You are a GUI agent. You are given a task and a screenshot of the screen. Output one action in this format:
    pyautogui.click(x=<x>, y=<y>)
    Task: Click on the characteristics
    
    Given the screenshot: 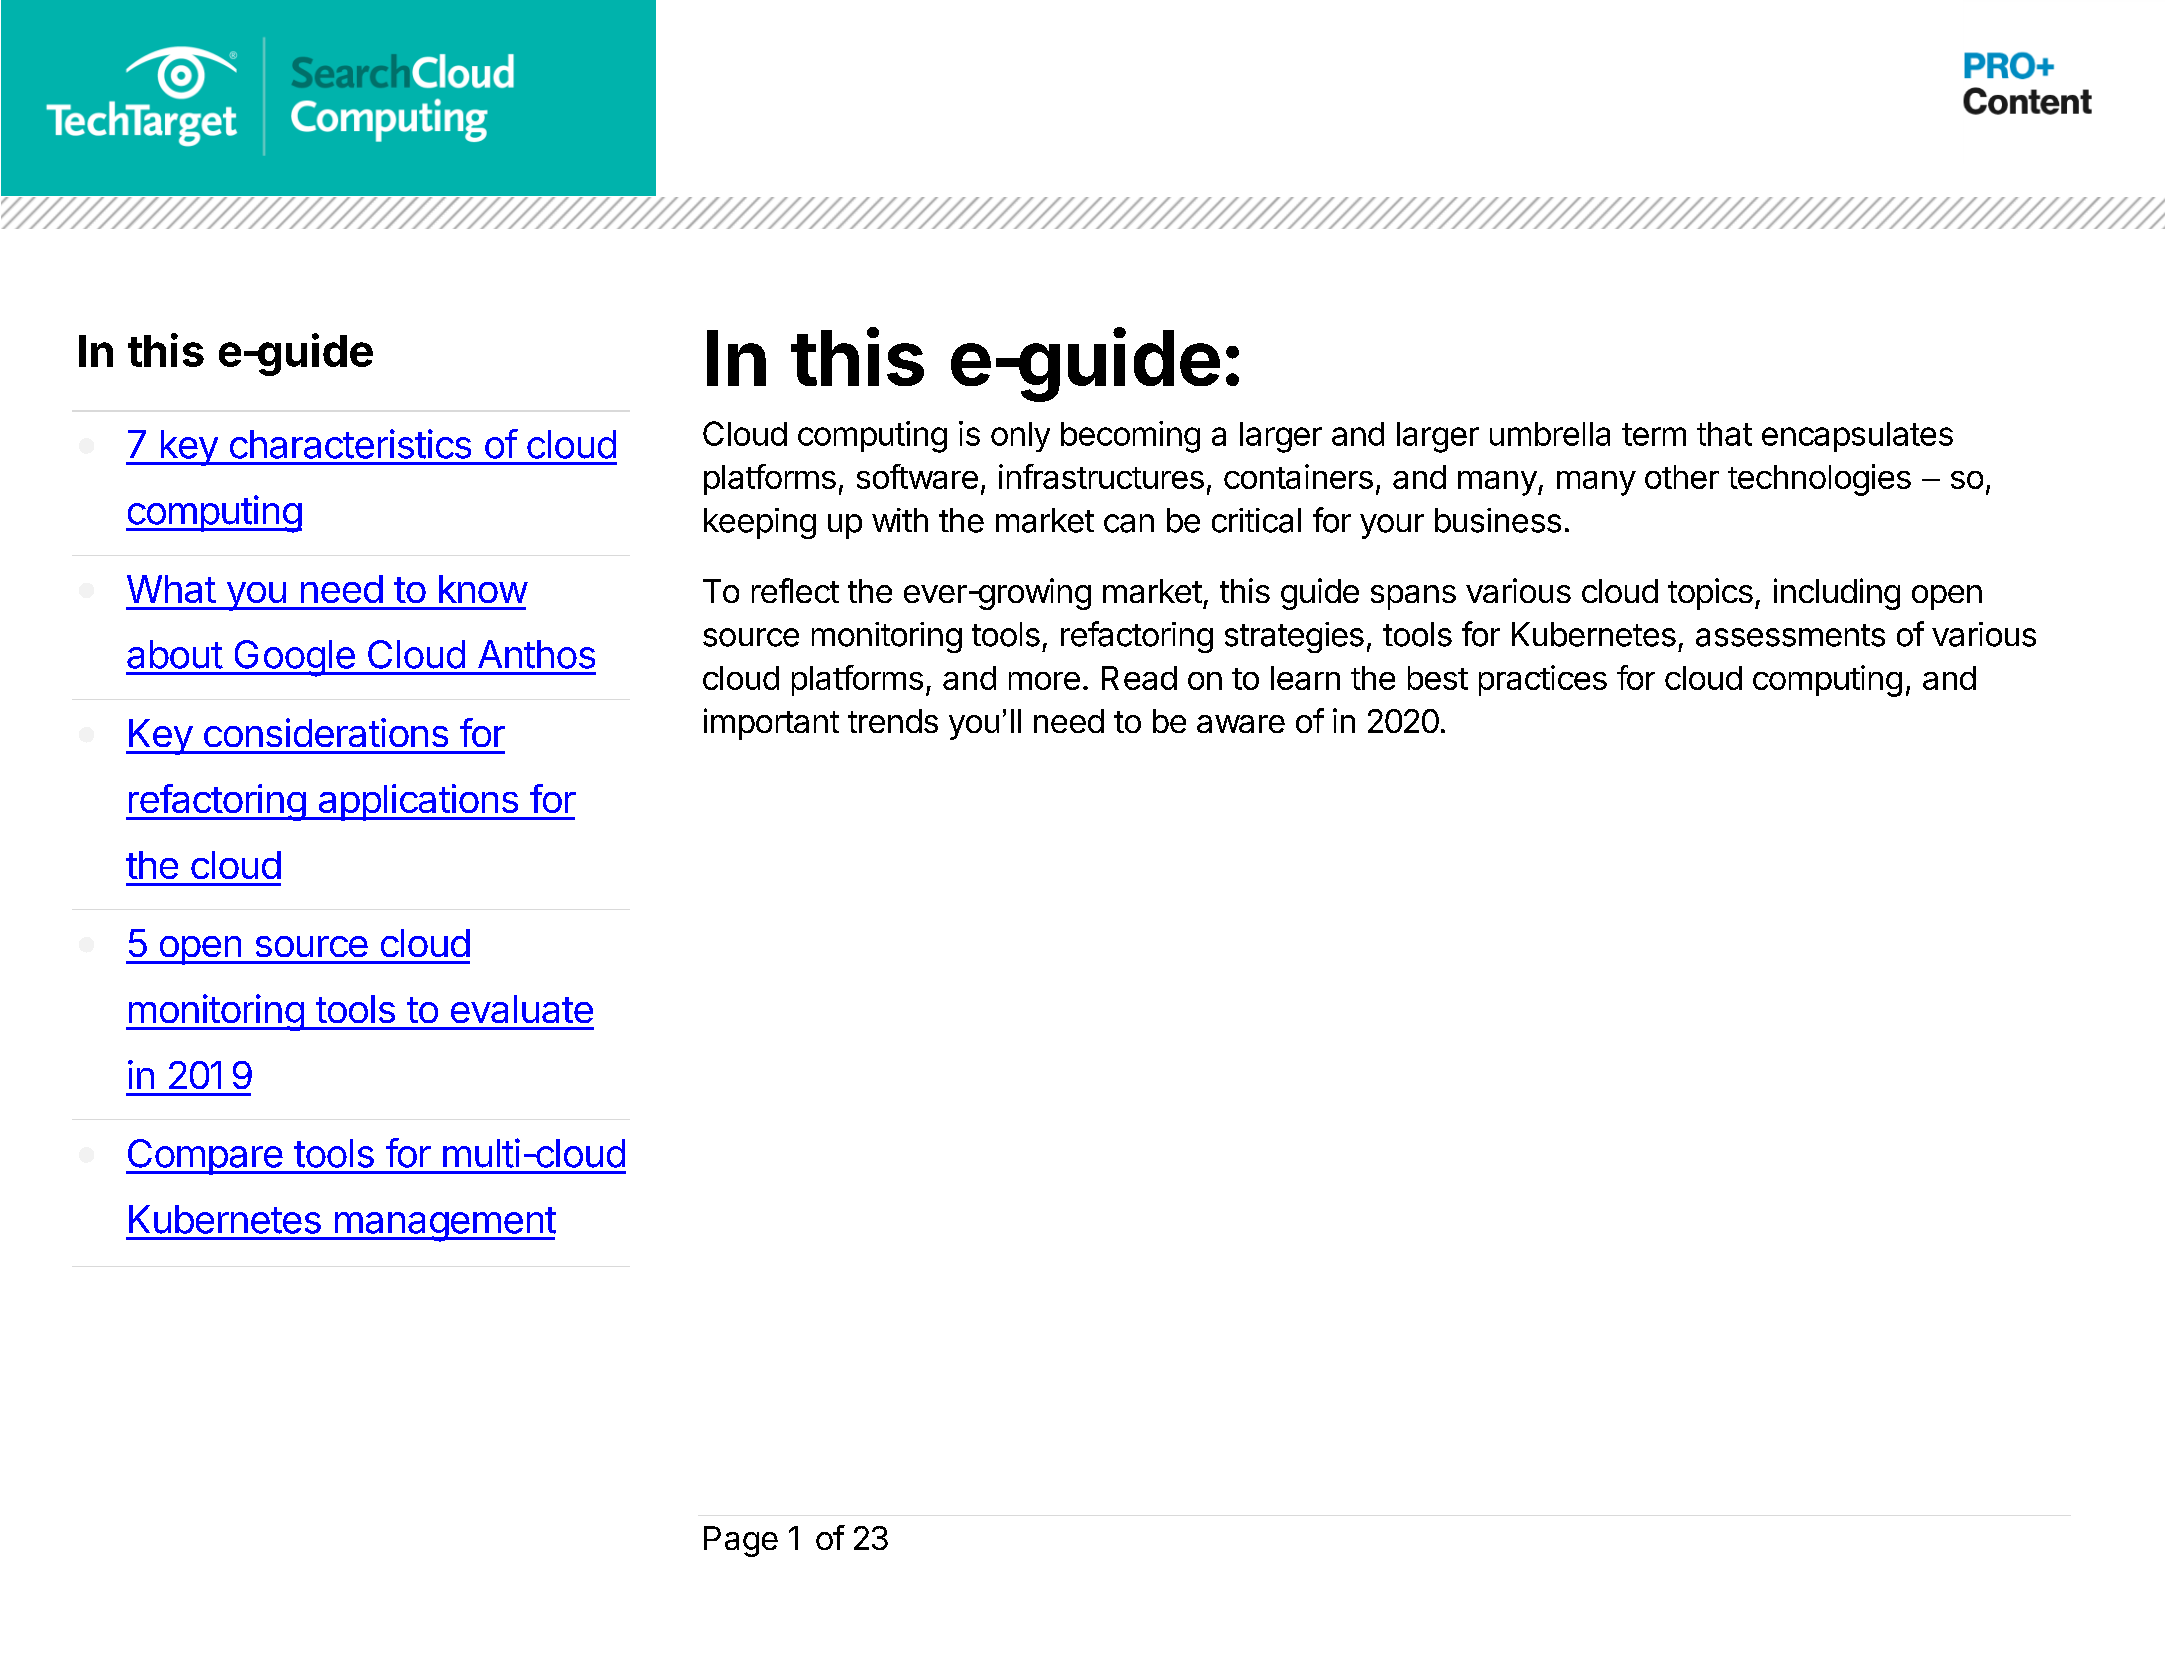 What is the action you would take?
    pyautogui.click(x=350, y=444)
